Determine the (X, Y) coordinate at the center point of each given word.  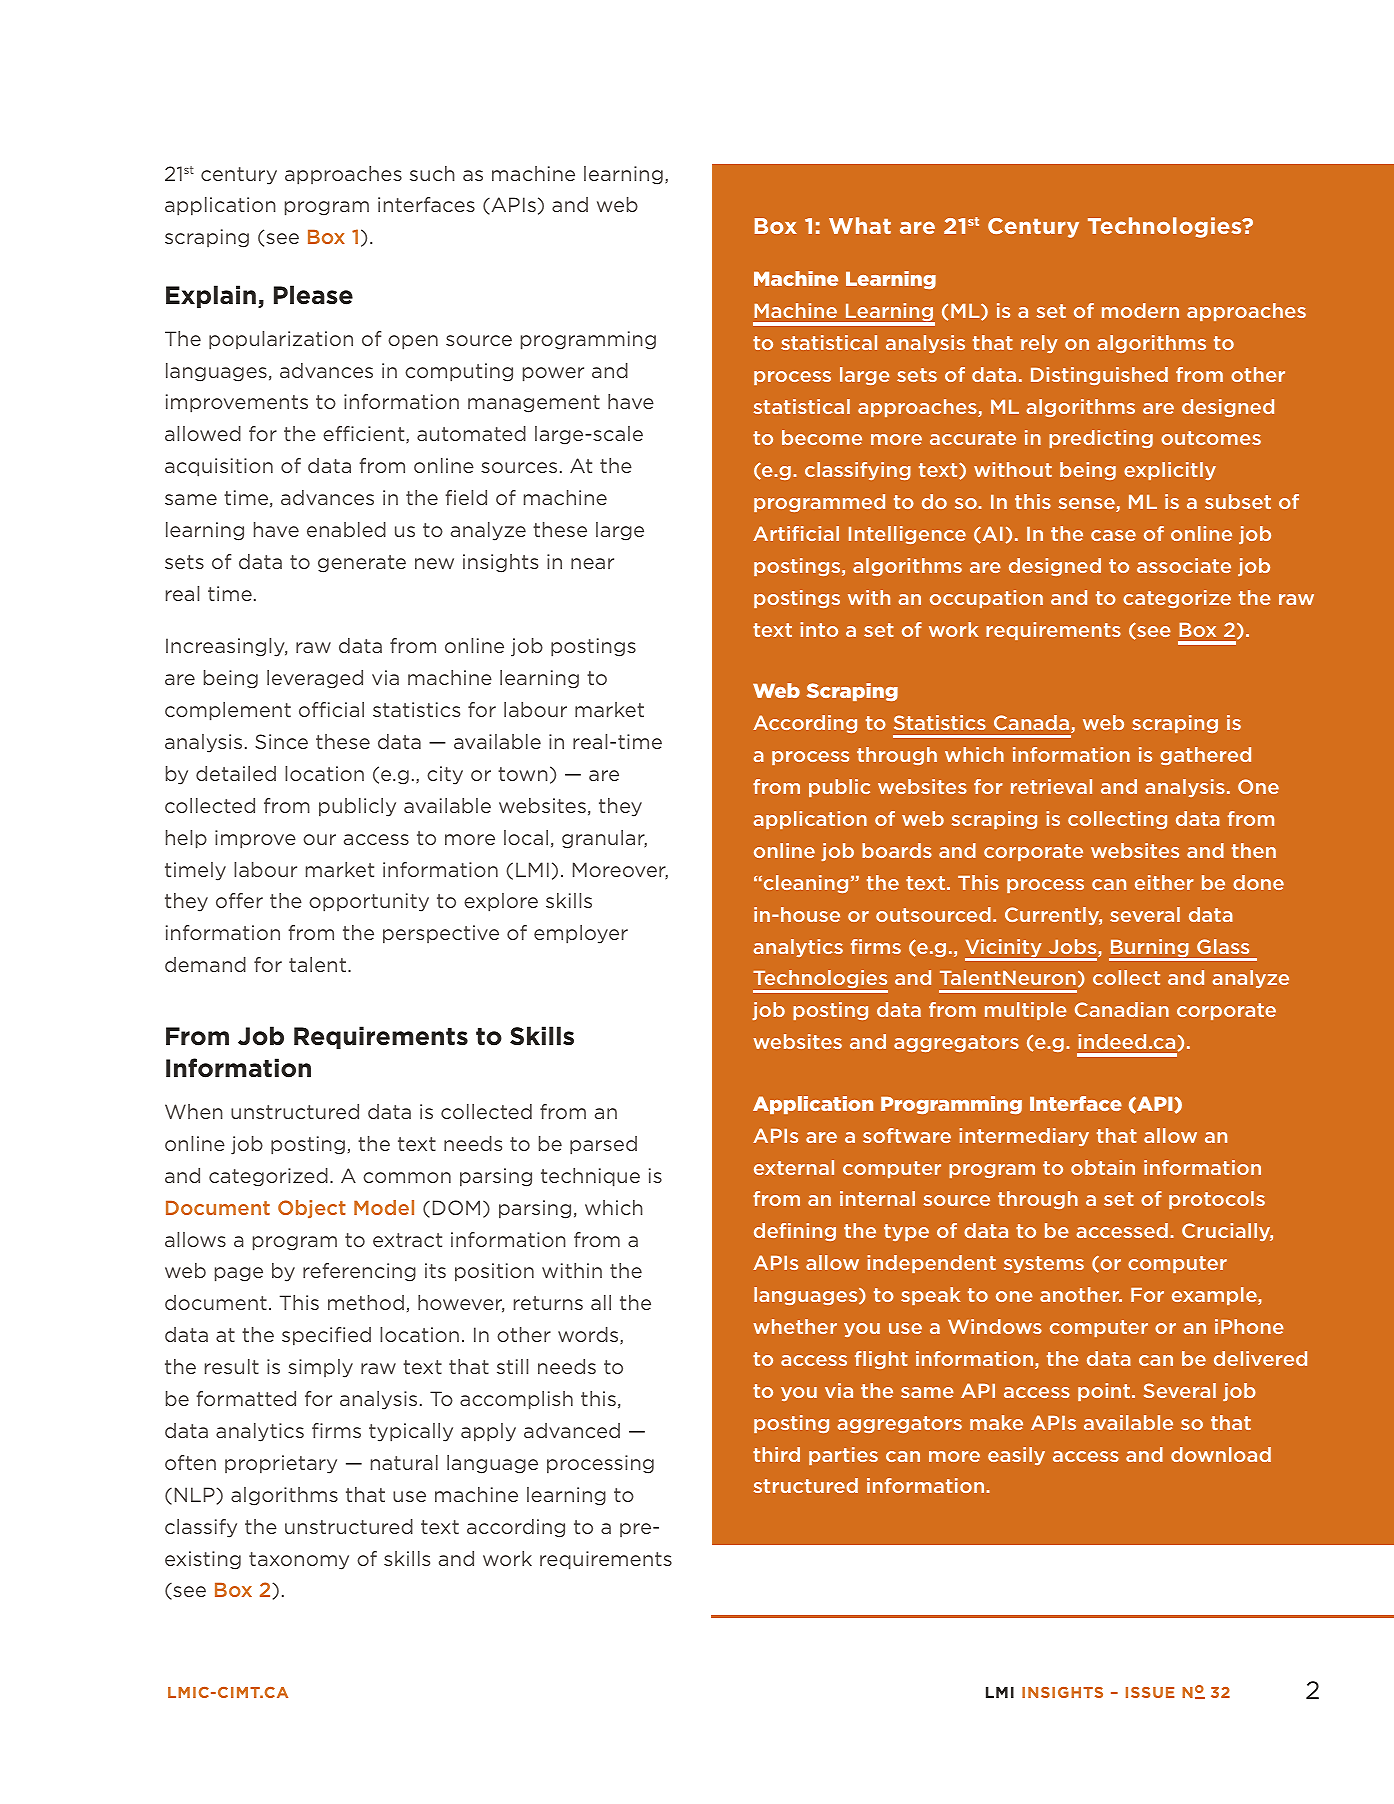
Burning (1150, 949)
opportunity (369, 902)
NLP (196, 1494)
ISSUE (1150, 1692)
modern (1140, 310)
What (860, 225)
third (776, 1454)
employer (581, 934)
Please (313, 295)
